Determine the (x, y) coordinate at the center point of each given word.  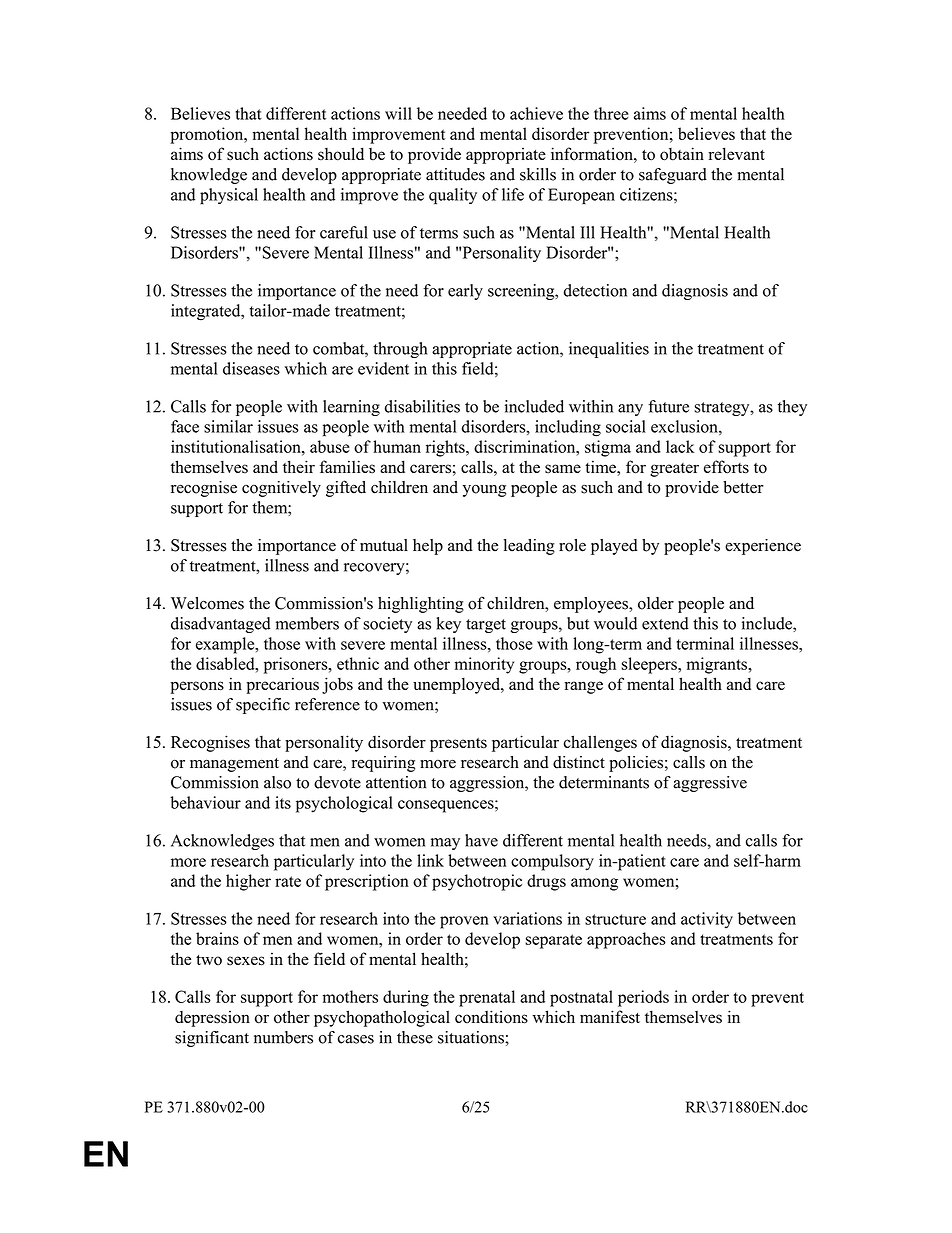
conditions (491, 1017)
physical (229, 196)
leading (529, 547)
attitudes (455, 174)
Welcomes (207, 603)
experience (763, 547)
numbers (283, 1037)
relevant (736, 153)
